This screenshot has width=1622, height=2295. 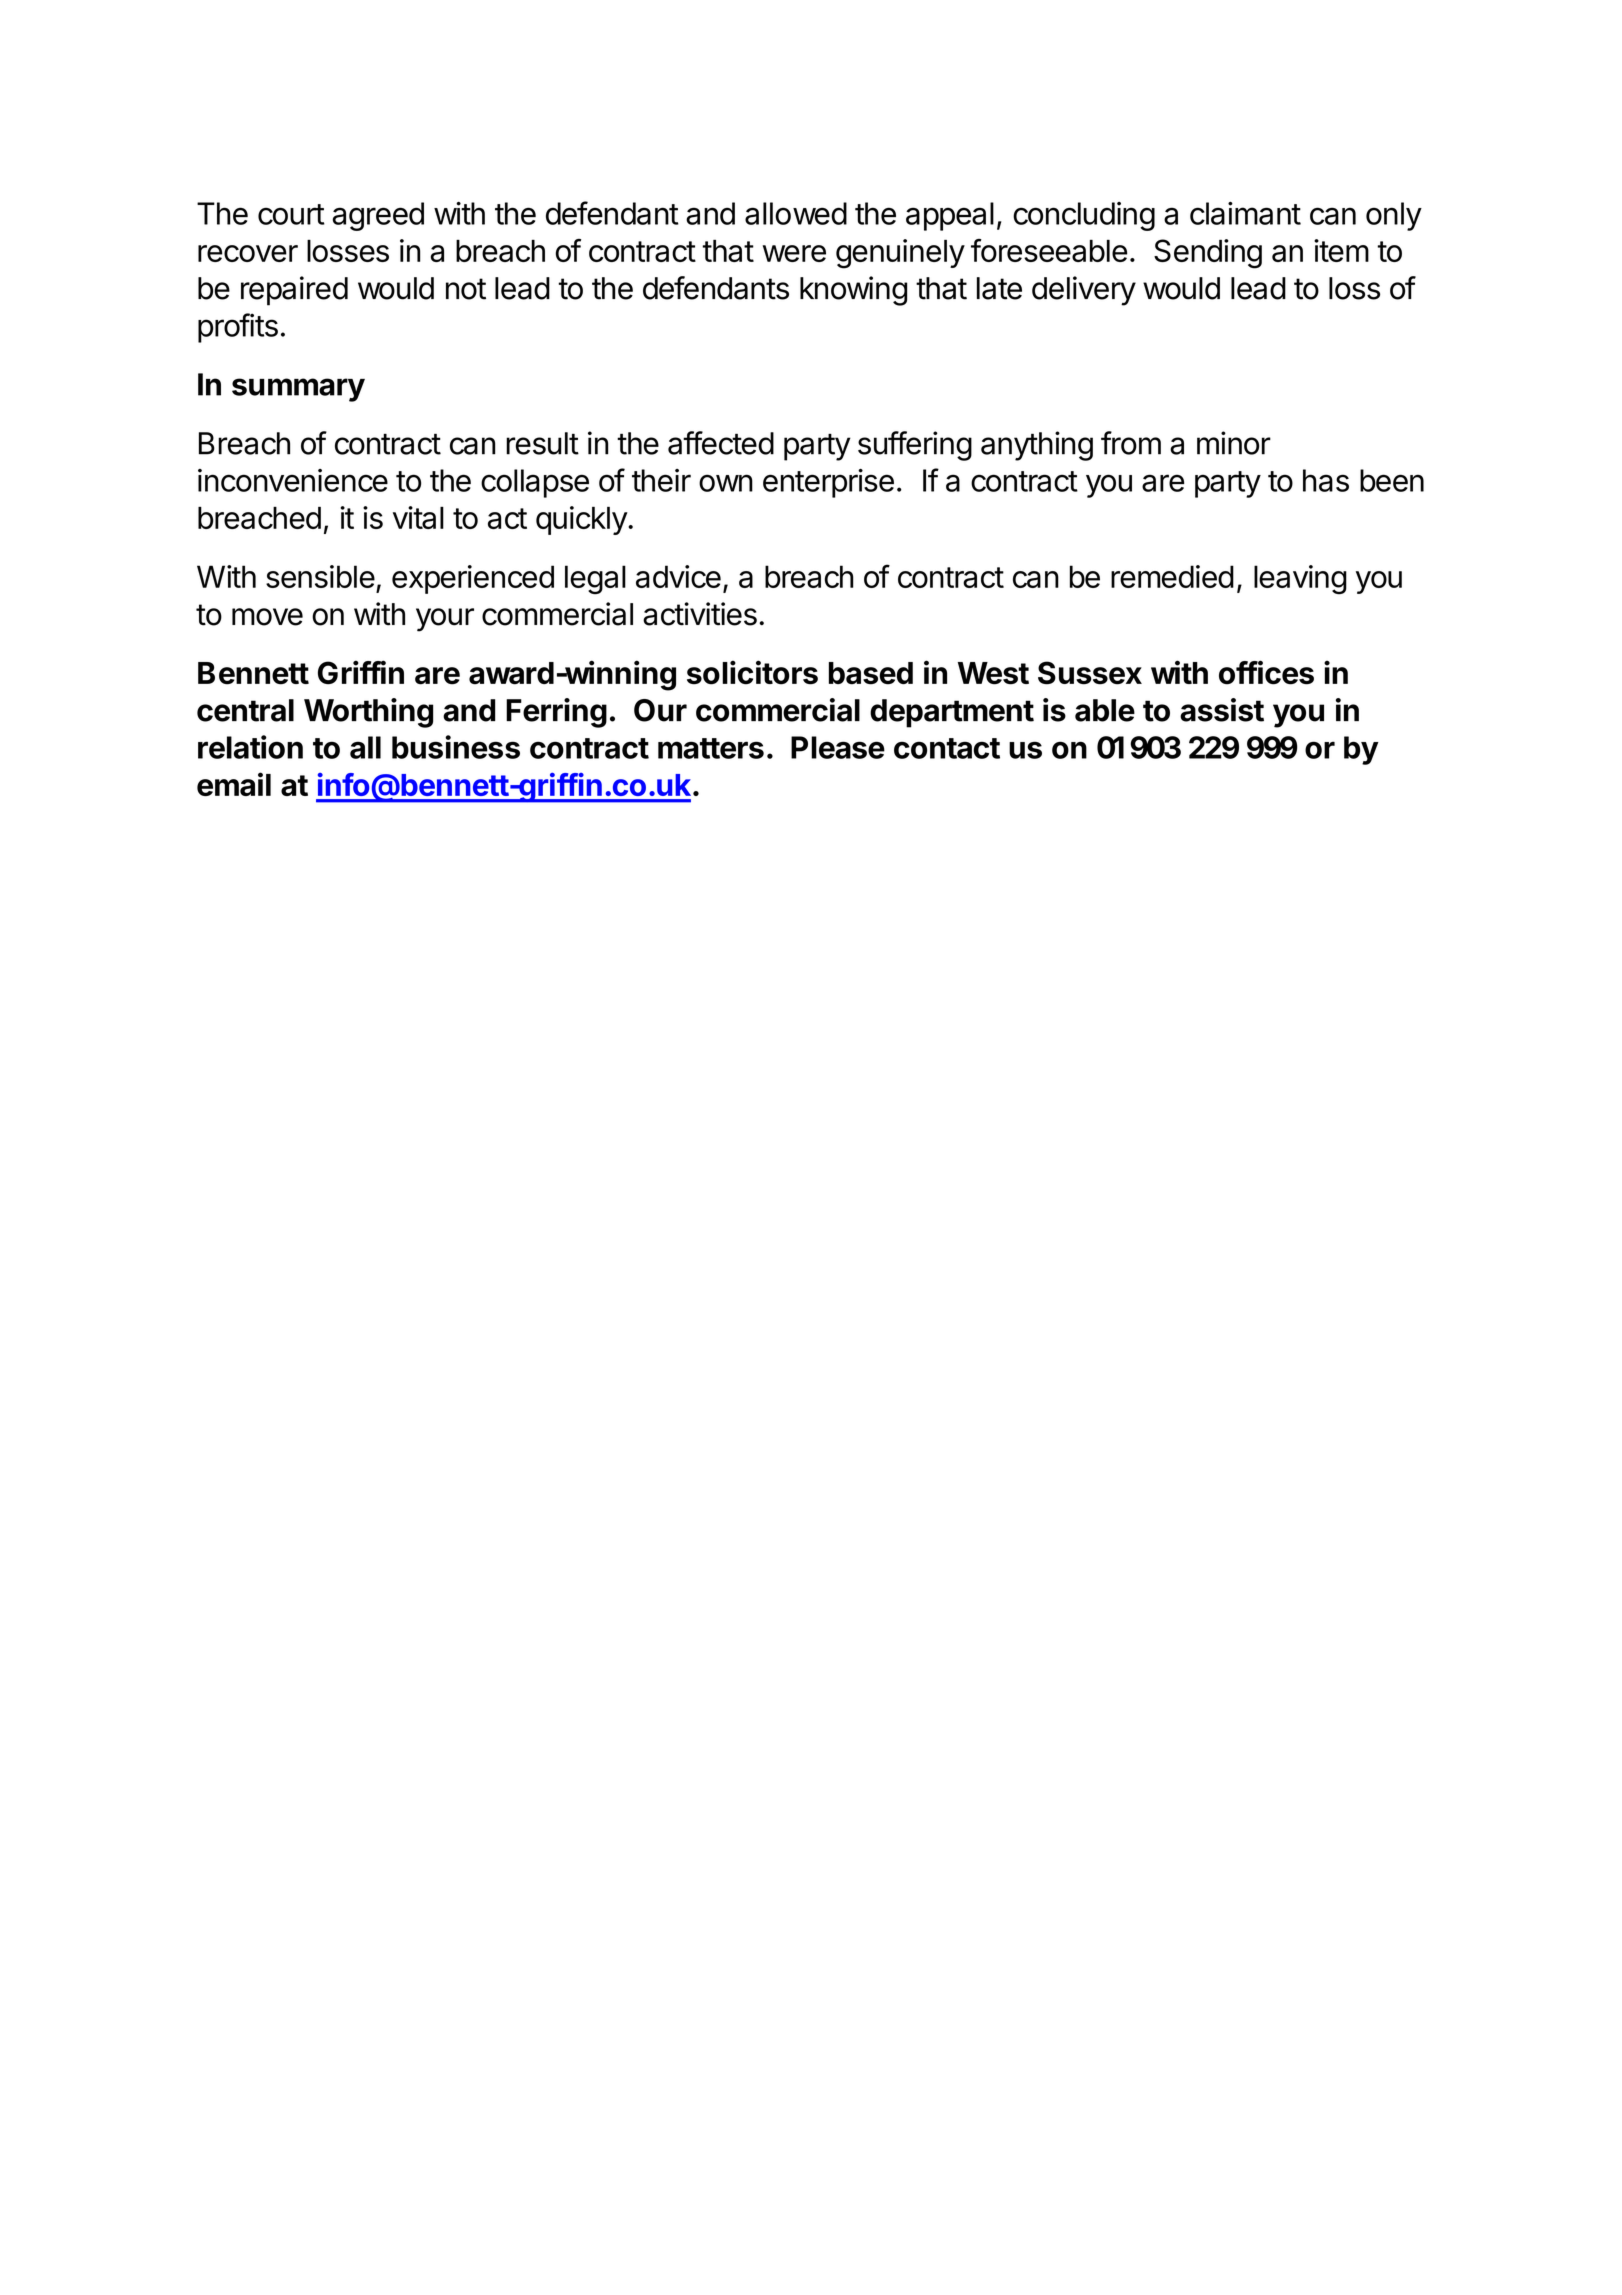 What do you see at coordinates (1245, 213) in the screenshot?
I see `claimant` at bounding box center [1245, 213].
